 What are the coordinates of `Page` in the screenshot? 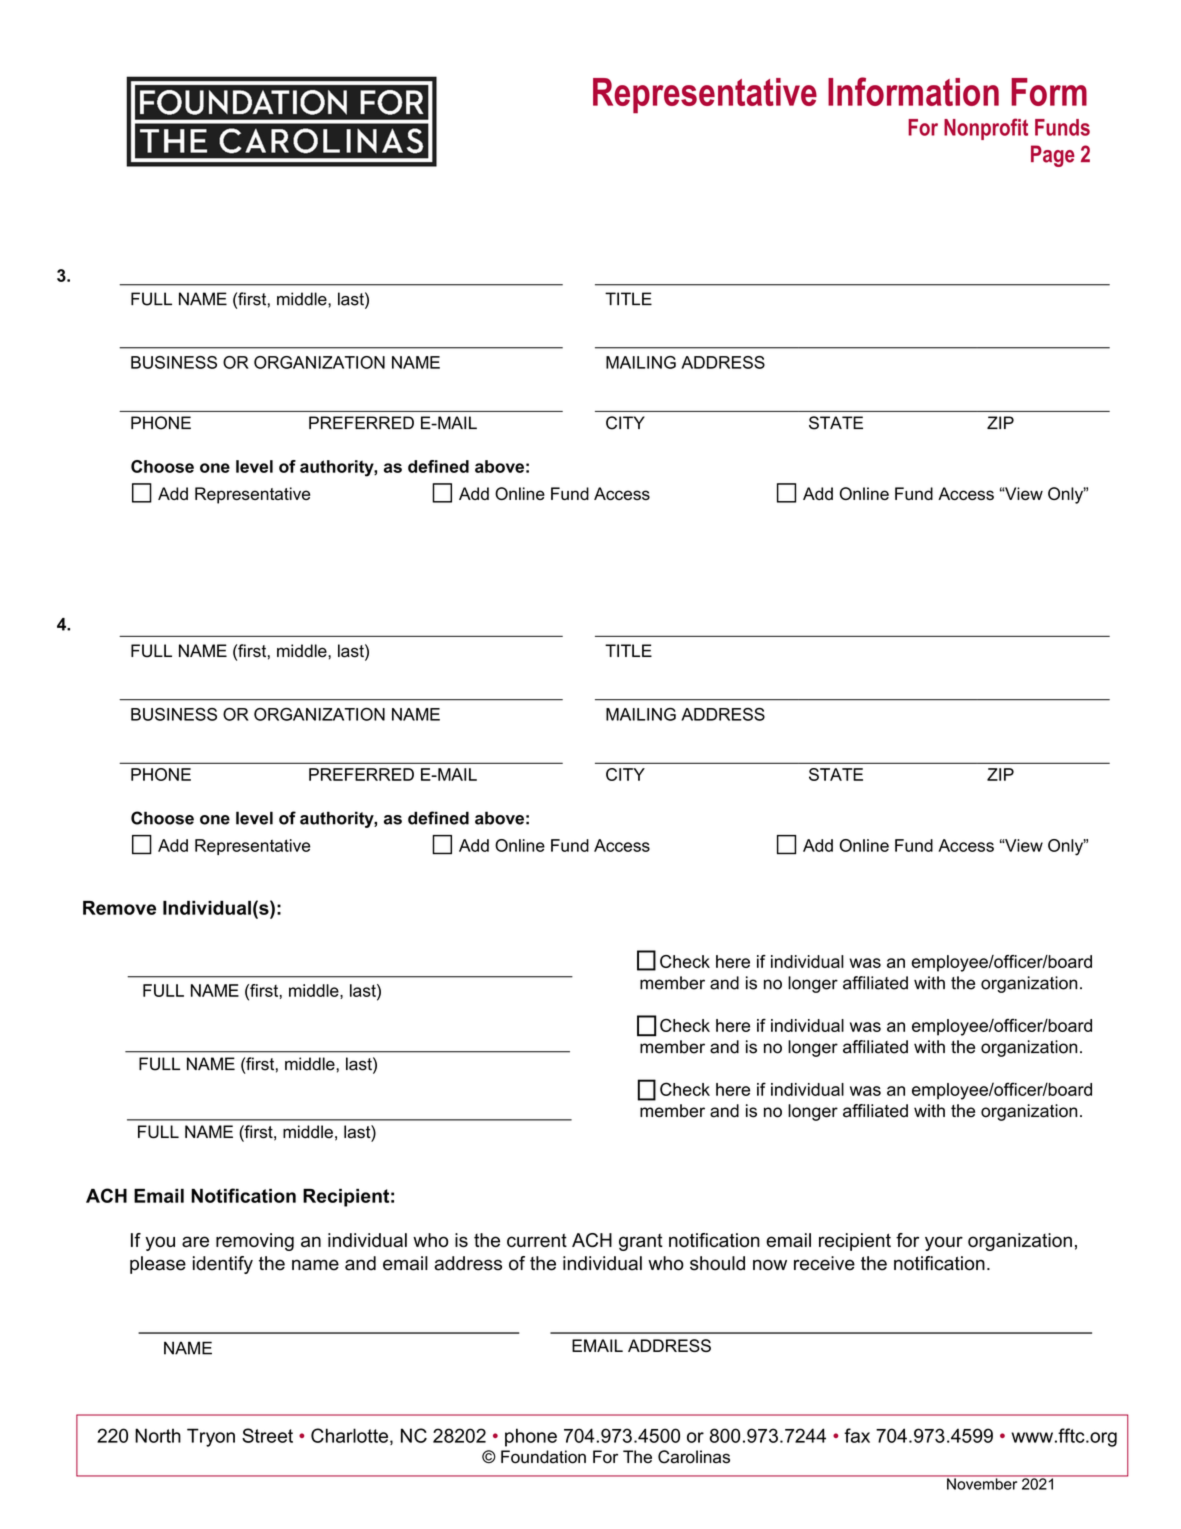 It's located at (1053, 156).
